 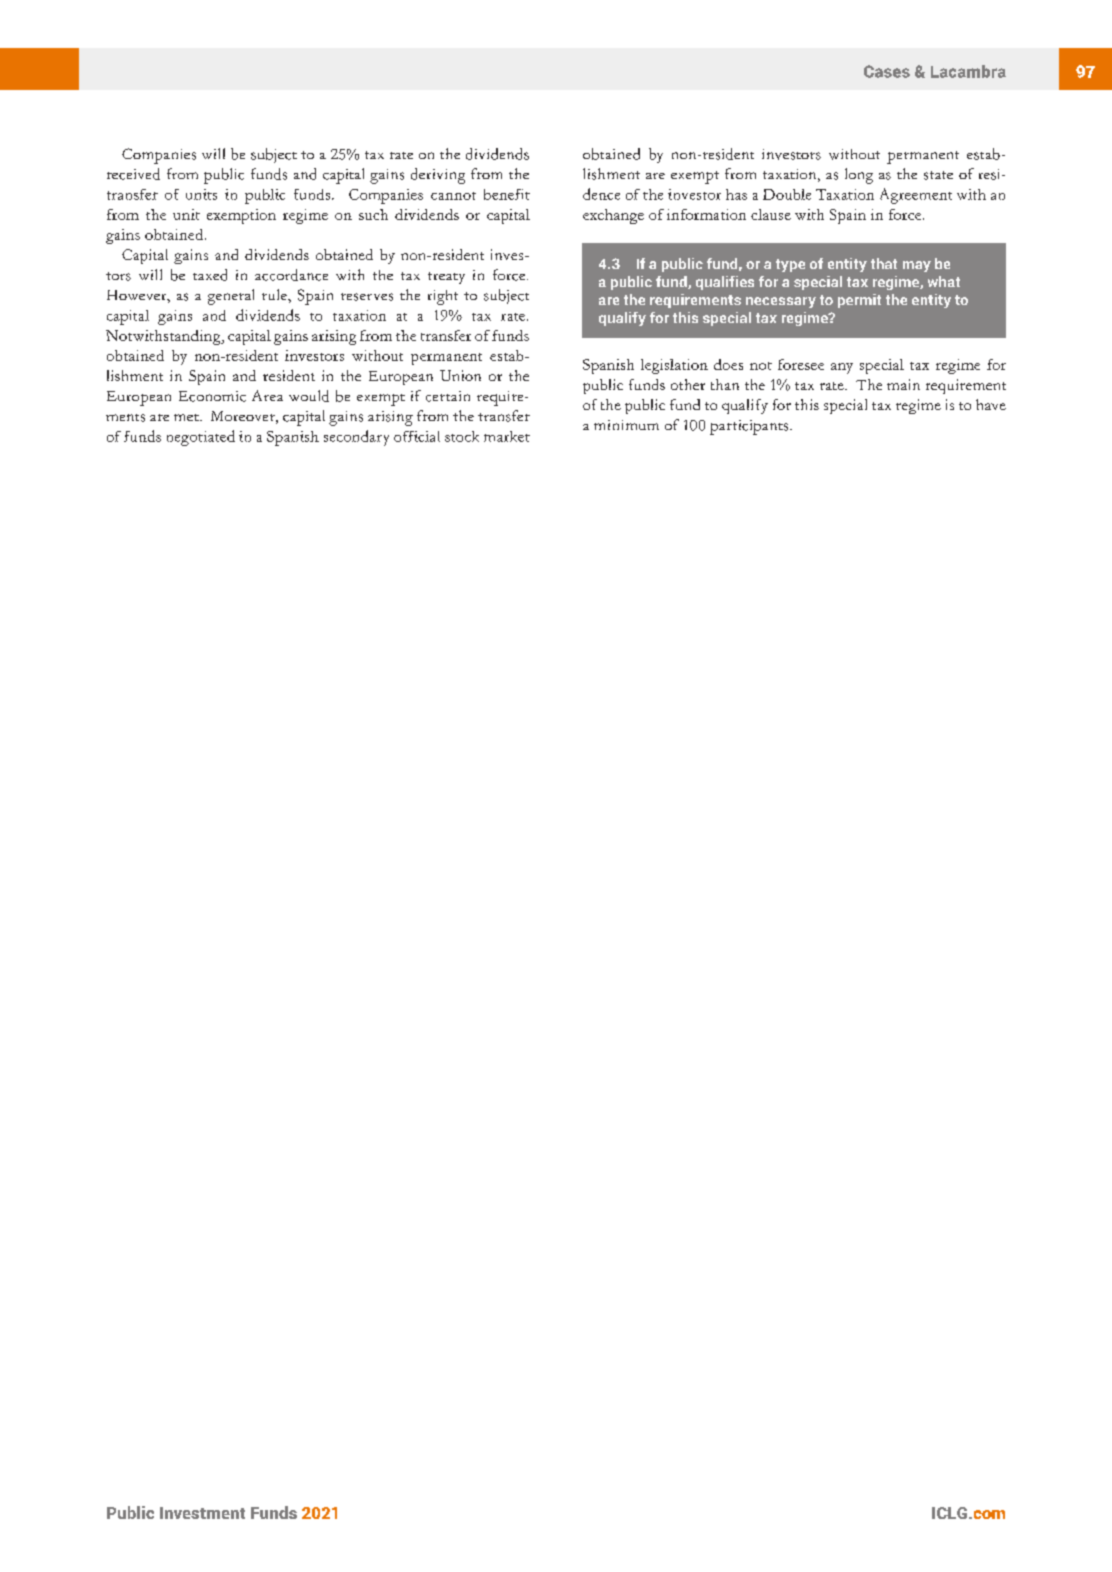 What do you see at coordinates (626, 425) in the screenshot?
I see `minimum` at bounding box center [626, 425].
